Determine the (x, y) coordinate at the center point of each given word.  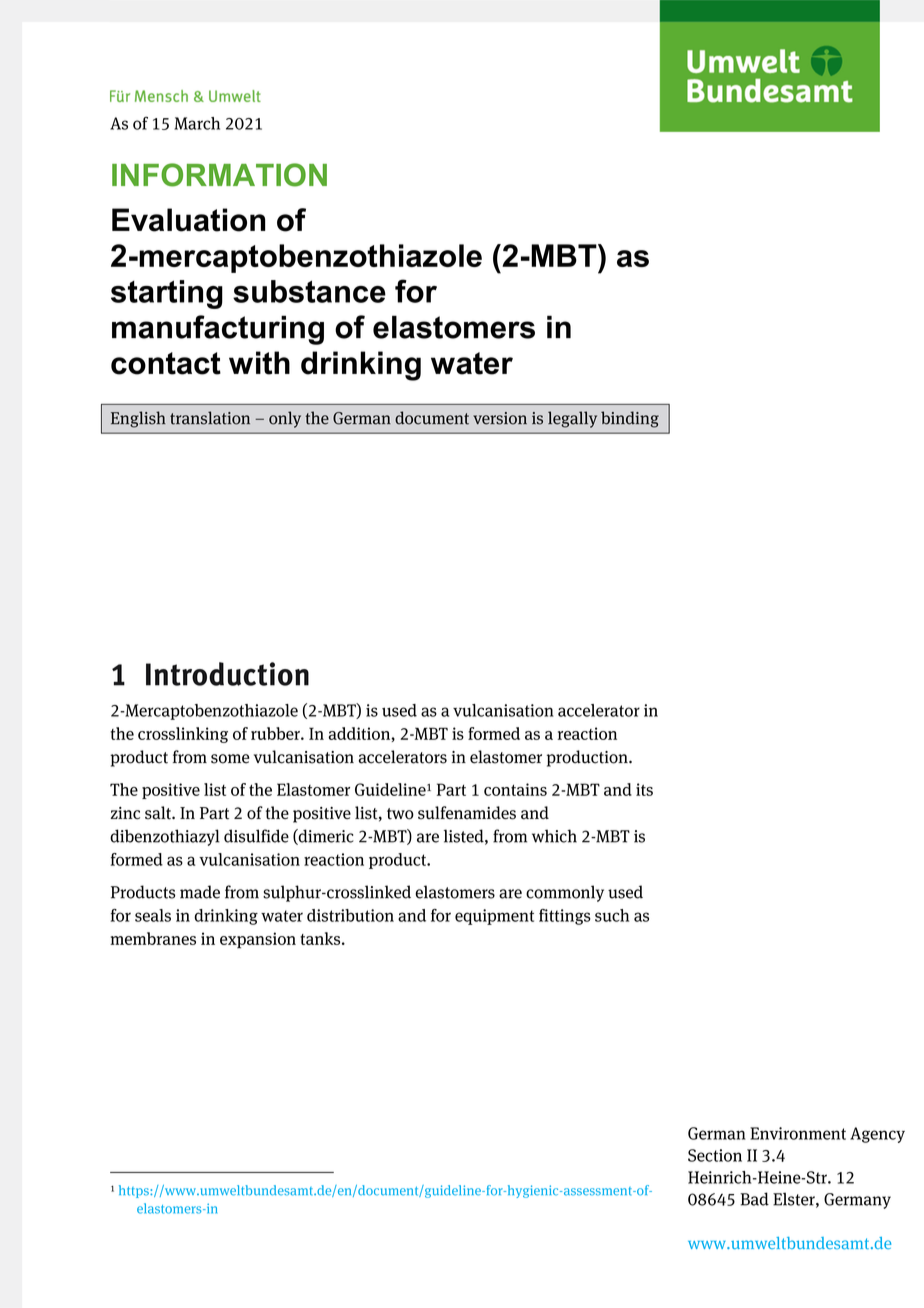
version (500, 418)
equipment (494, 917)
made (200, 892)
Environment (798, 1133)
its (644, 789)
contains (515, 789)
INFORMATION (219, 175)
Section (715, 1155)
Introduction (227, 674)
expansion (258, 940)
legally (572, 419)
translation (210, 418)
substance (309, 291)
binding (630, 419)
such (612, 915)
